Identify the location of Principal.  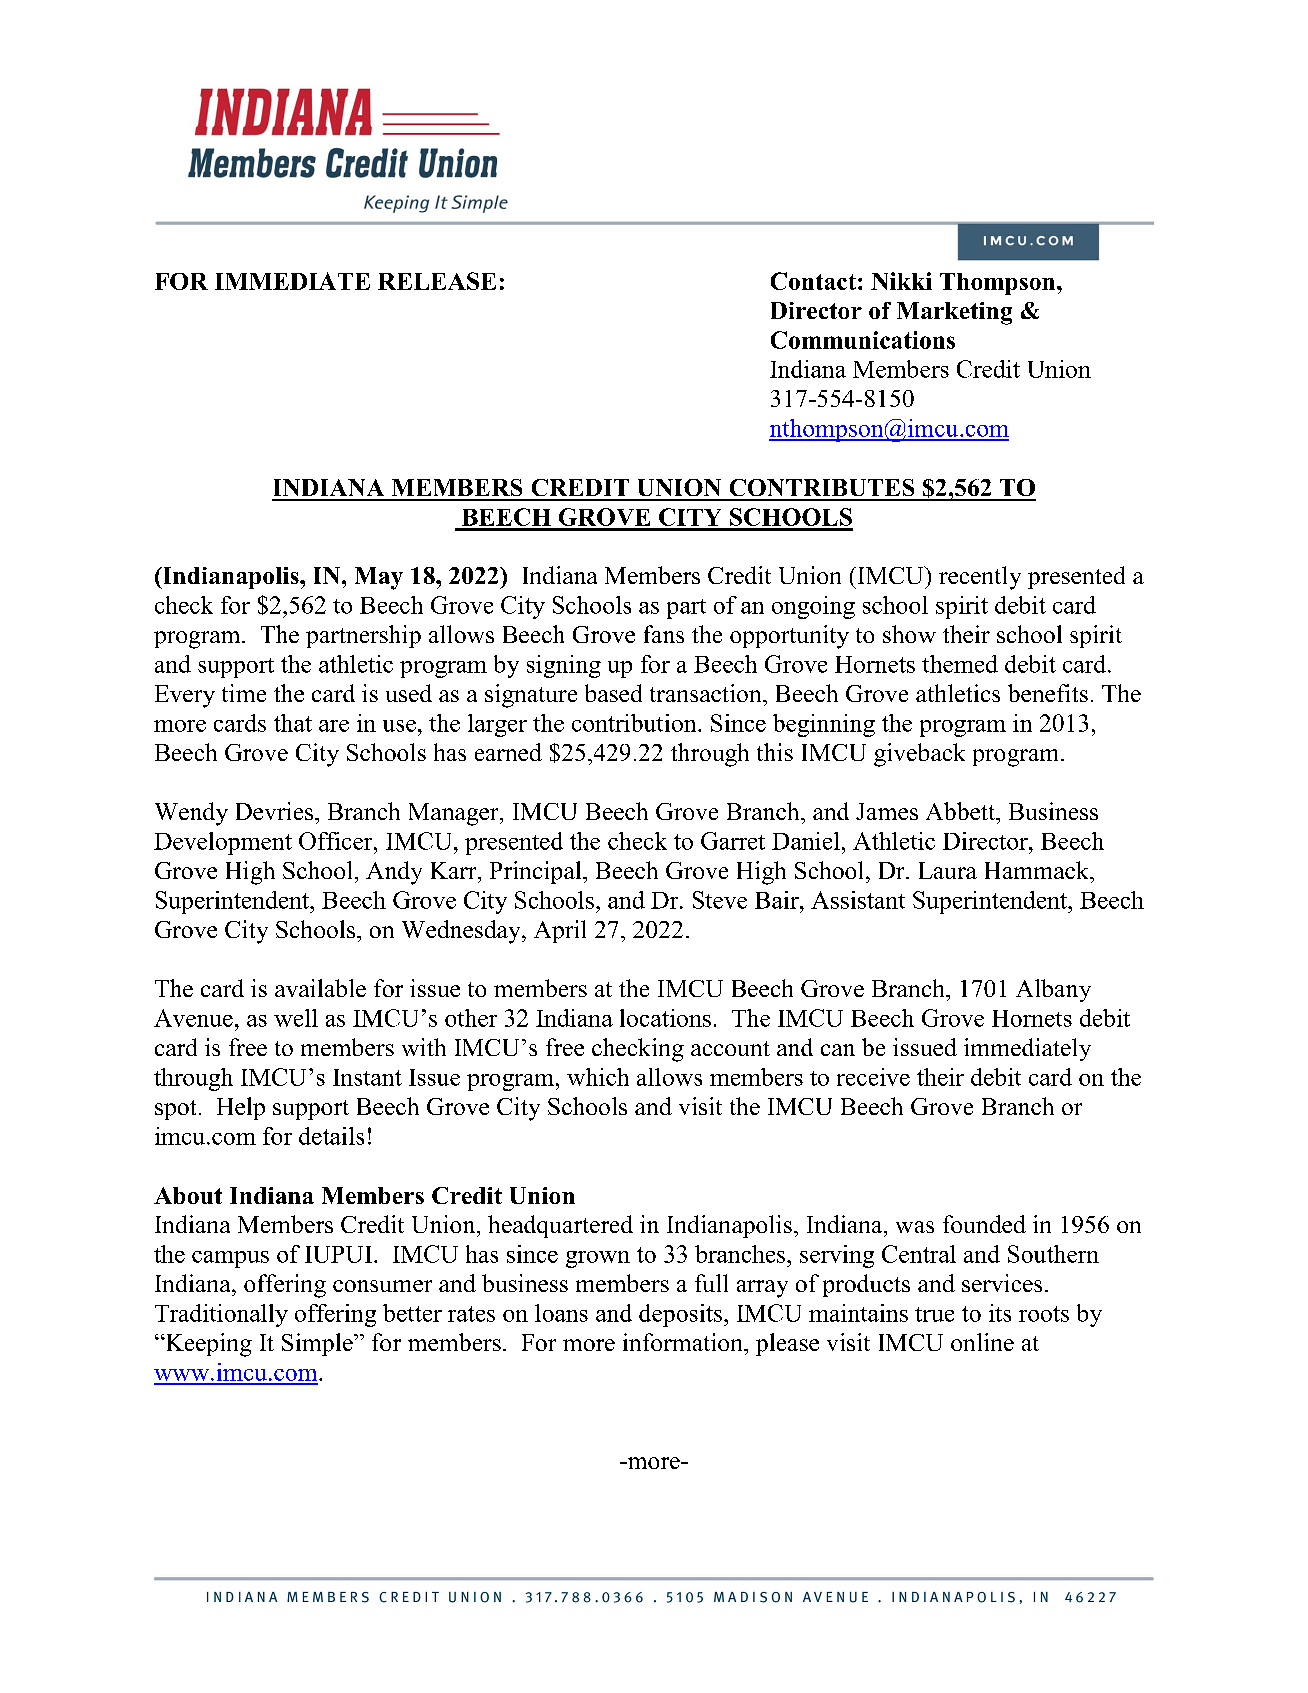
(537, 872).
